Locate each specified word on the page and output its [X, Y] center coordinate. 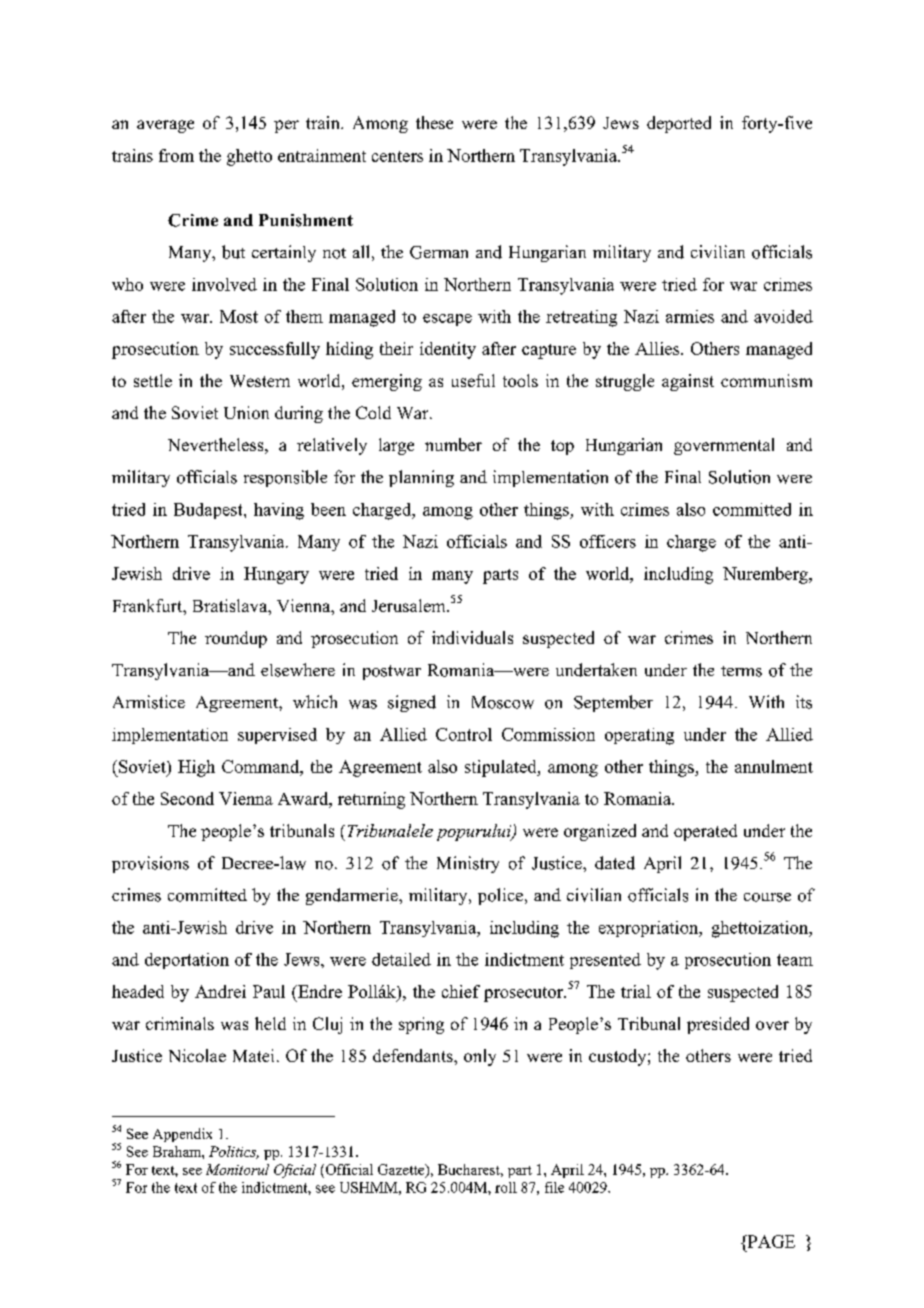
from [176, 155]
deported [679, 124]
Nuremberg [766, 575]
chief [461, 991]
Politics [234, 1152]
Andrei [220, 991]
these [434, 122]
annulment [774, 766]
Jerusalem [410, 605]
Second [187, 798]
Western [260, 381]
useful [473, 380]
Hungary [276, 575]
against [688, 382]
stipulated [502, 768]
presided [718, 1025]
